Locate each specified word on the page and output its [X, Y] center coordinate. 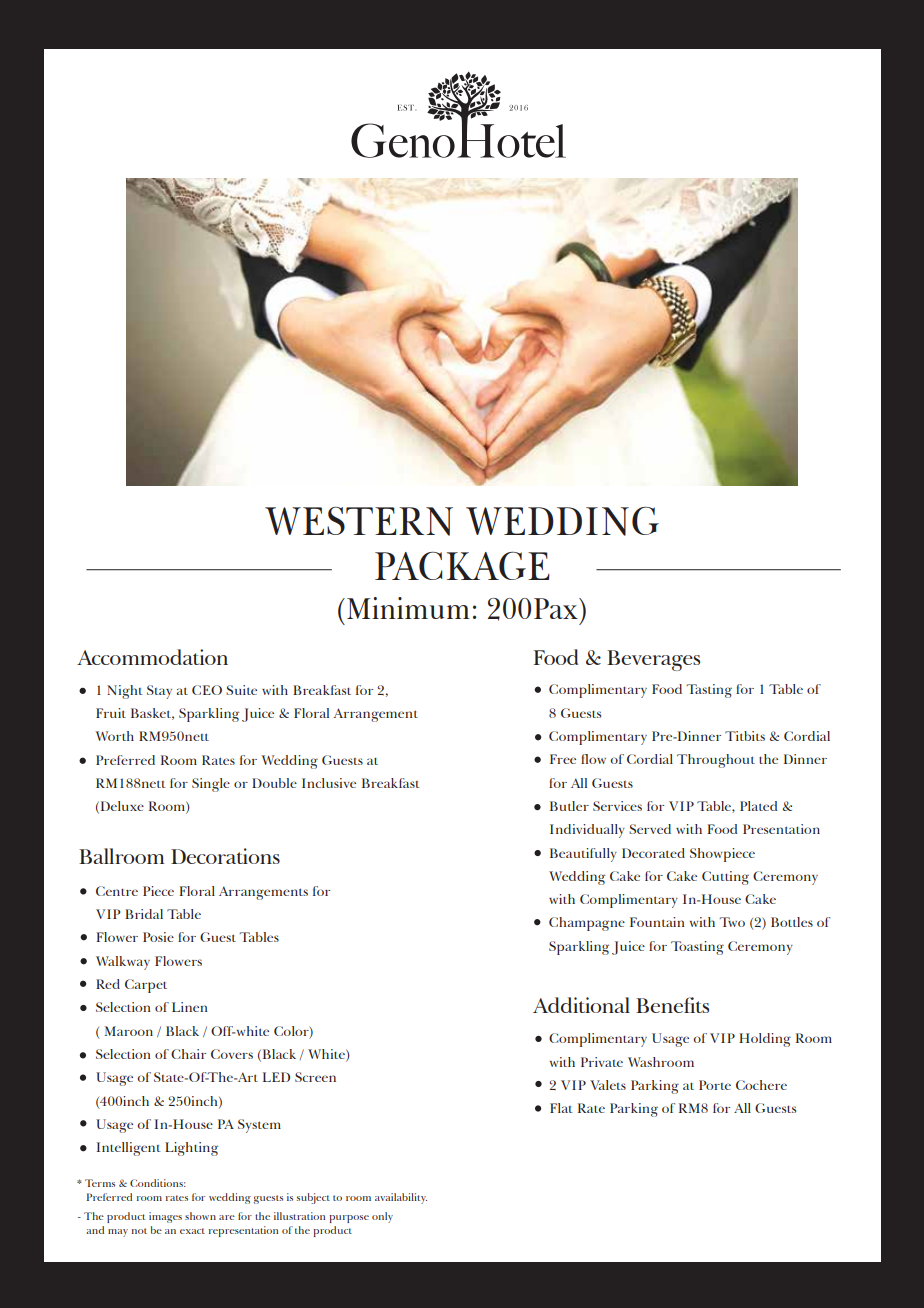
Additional [581, 1005]
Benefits [672, 1005]
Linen [190, 1007]
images [165, 1217]
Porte [715, 1085]
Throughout [716, 761]
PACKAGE [462, 566]
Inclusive [329, 783]
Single [211, 785]
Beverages [653, 660]
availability [401, 1198]
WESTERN [359, 521]
